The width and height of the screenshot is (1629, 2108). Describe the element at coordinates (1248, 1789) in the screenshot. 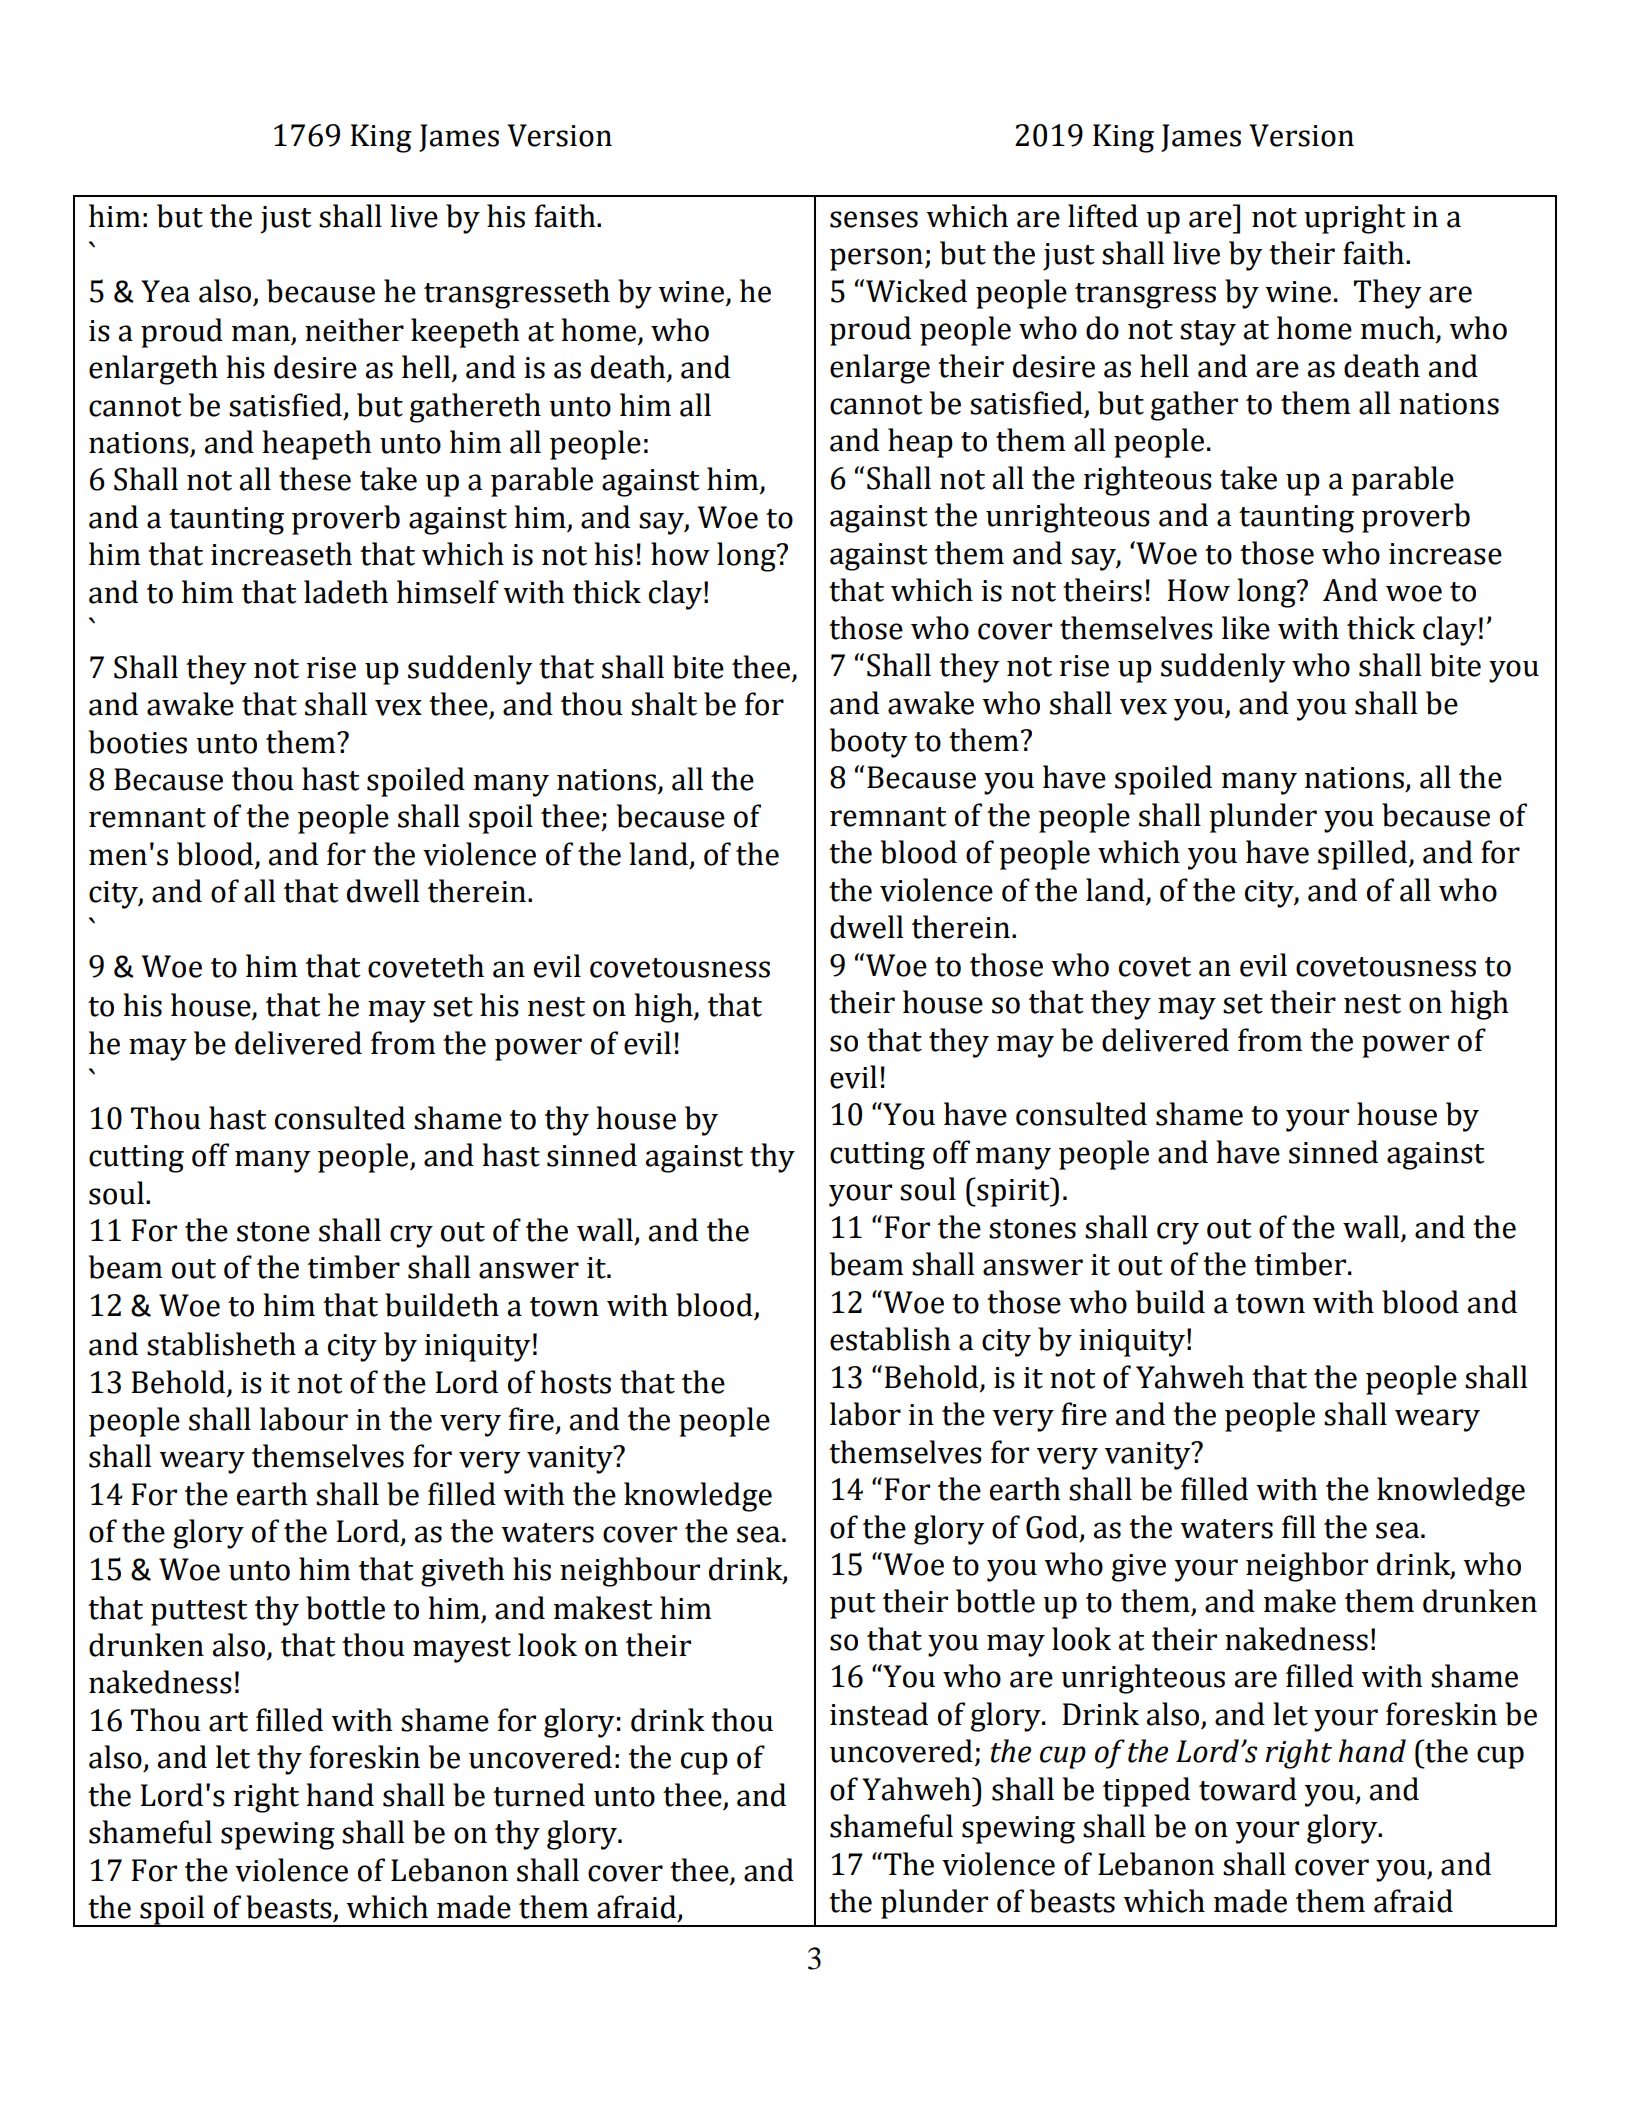

I see `toward` at that location.
